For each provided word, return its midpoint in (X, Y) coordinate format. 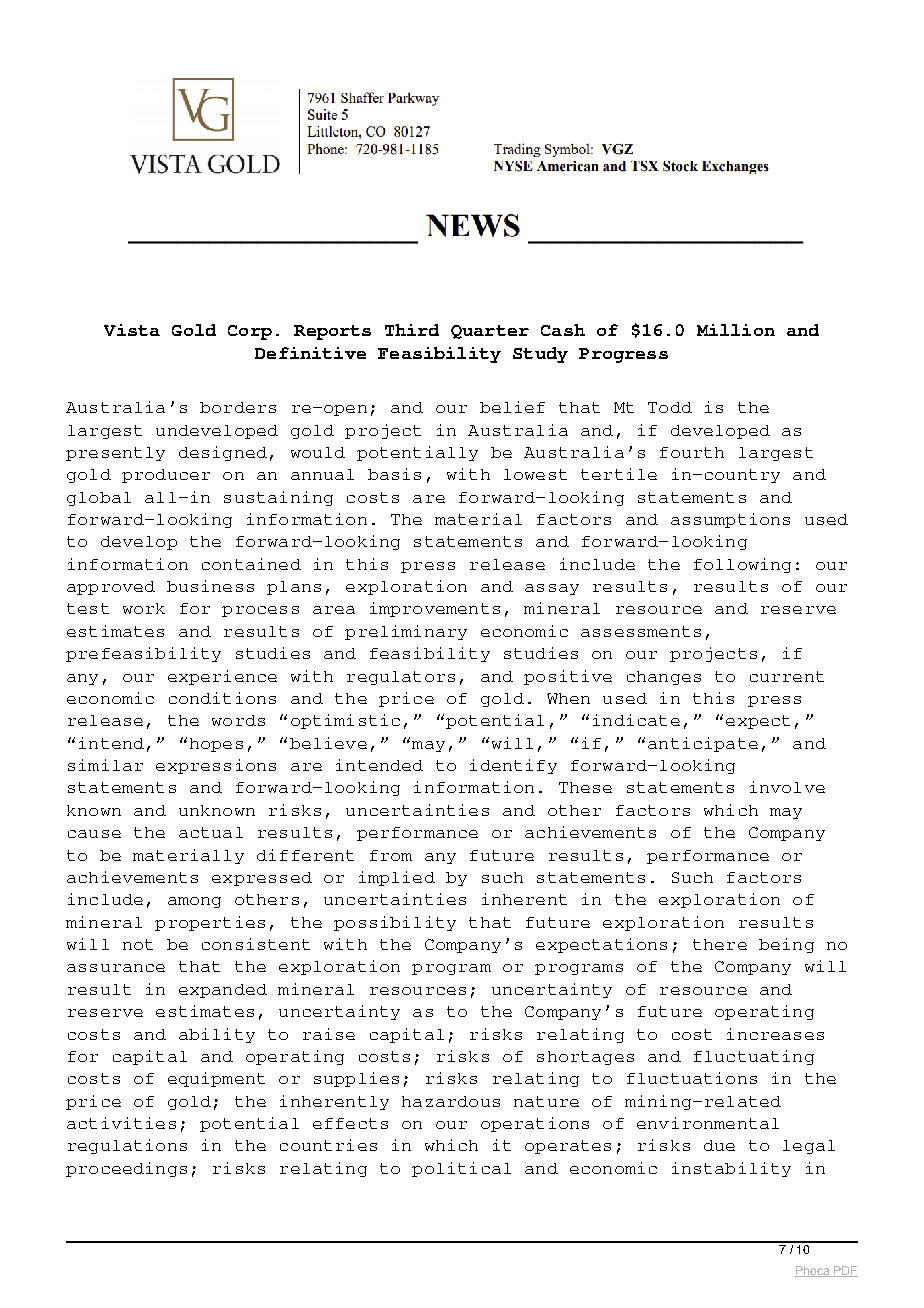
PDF (845, 1271)
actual (211, 832)
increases (775, 1034)
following (742, 565)
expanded (223, 991)
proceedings (126, 1169)
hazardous (451, 1101)
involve (787, 787)
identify (513, 766)
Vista (132, 330)
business (210, 586)
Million (736, 330)
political (461, 1169)
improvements (435, 609)
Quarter (490, 332)
